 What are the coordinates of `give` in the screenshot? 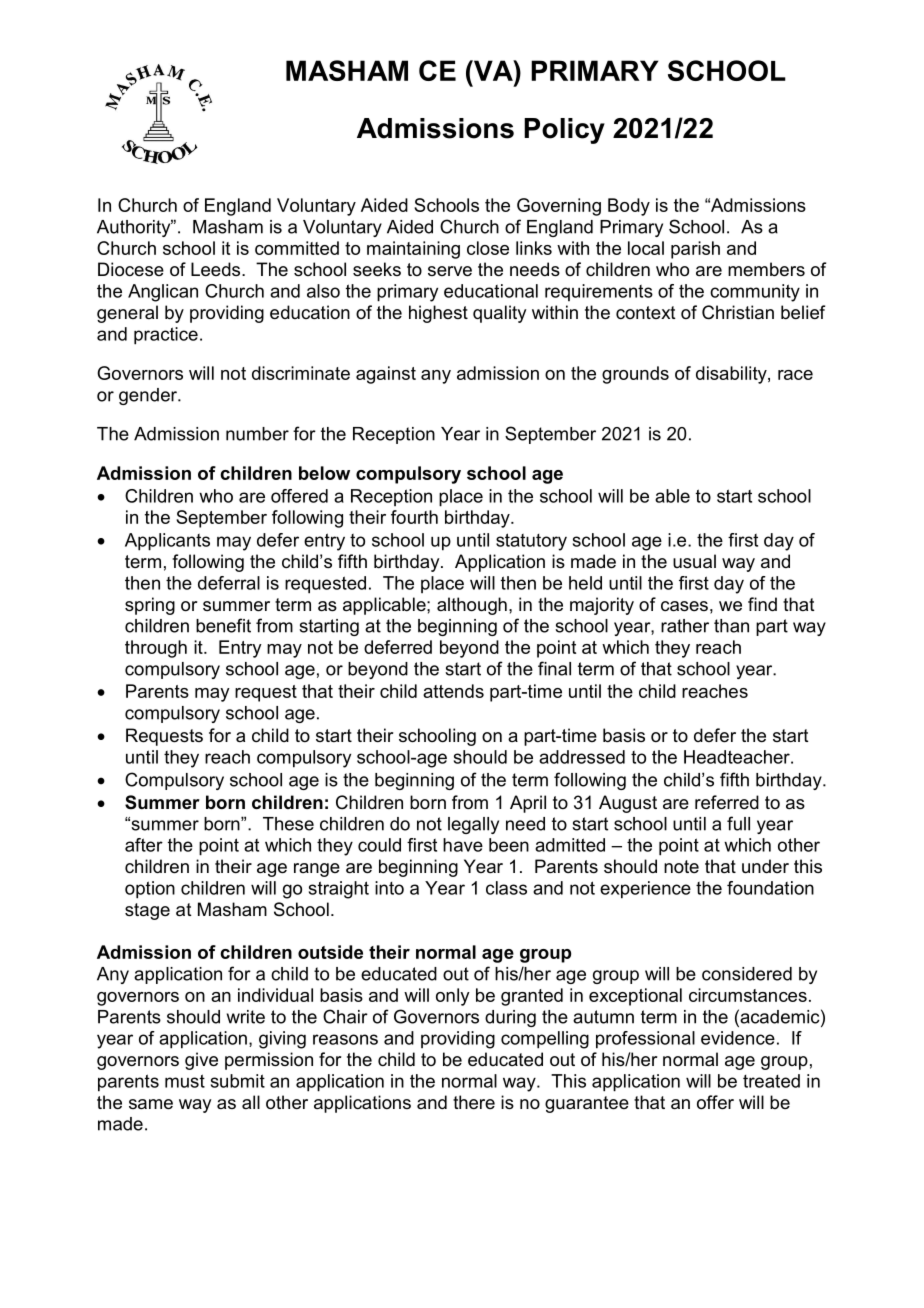 It's located at (201, 1061).
